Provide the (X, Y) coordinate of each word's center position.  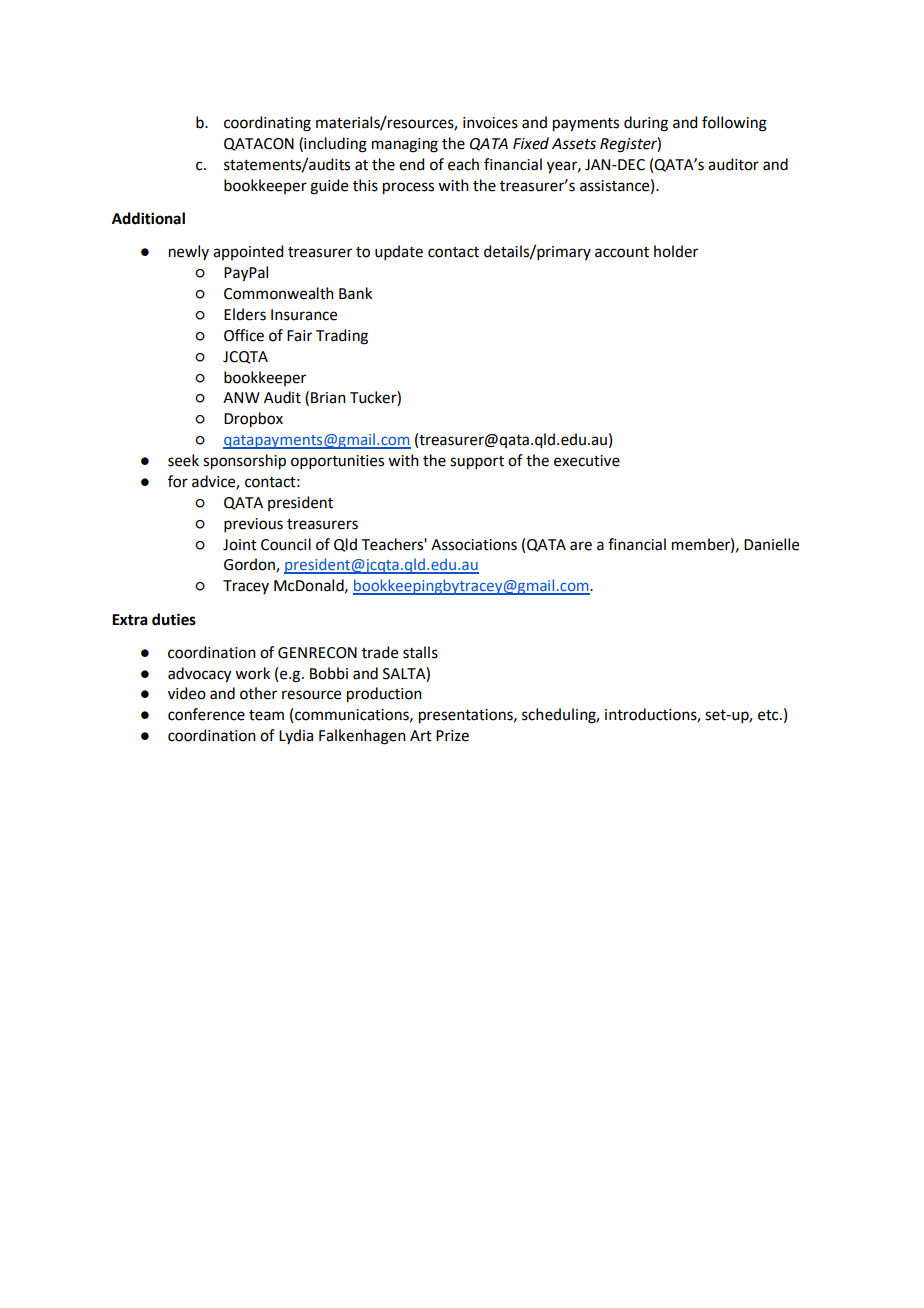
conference (206, 714)
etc (769, 715)
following (734, 124)
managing (405, 145)
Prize (452, 736)
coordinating (267, 124)
